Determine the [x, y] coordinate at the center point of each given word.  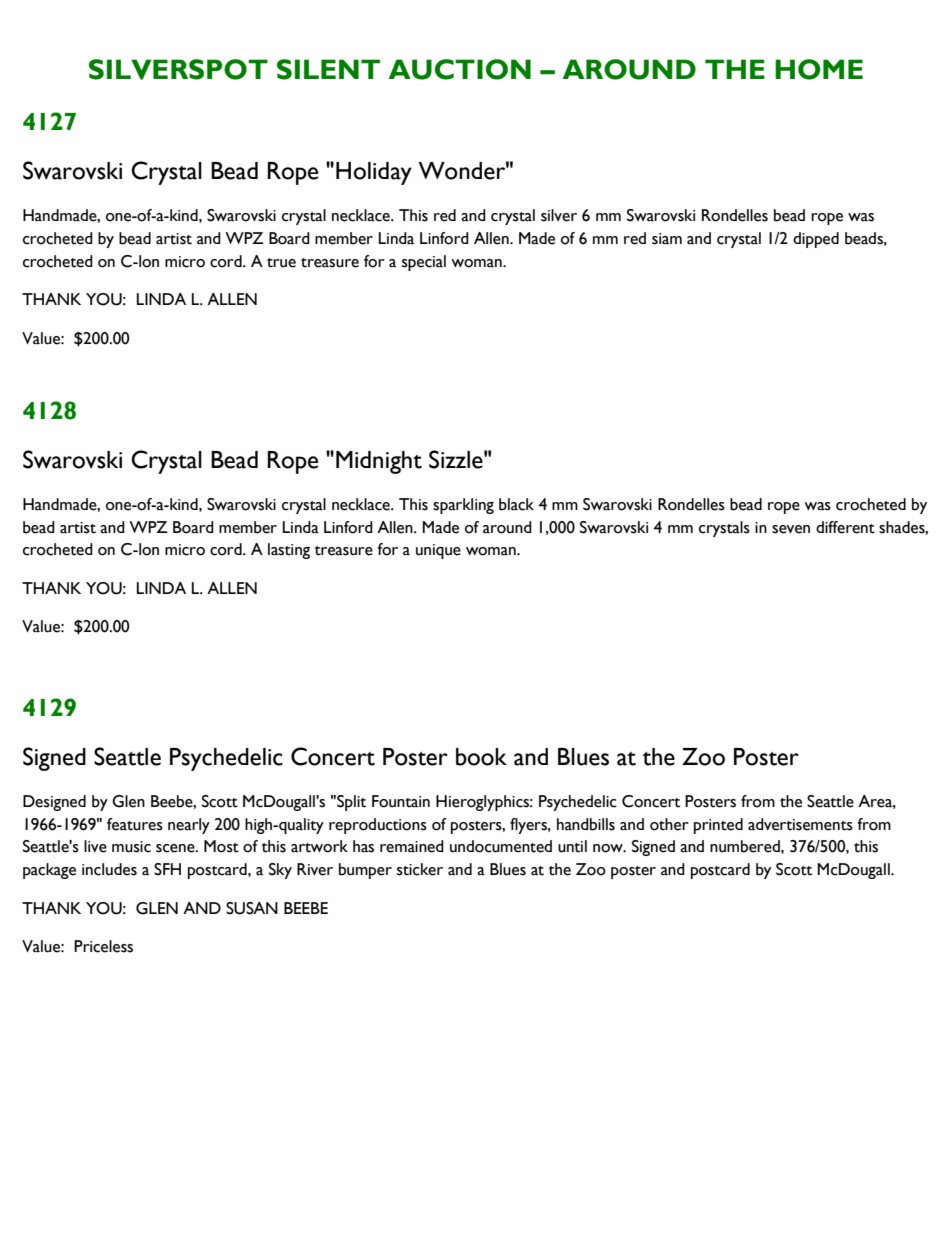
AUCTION [460, 69]
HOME [819, 69]
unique [438, 551]
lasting [289, 551]
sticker [420, 869]
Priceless [103, 946]
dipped [816, 240]
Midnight [379, 462]
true [281, 263]
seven [791, 529]
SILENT [328, 69]
